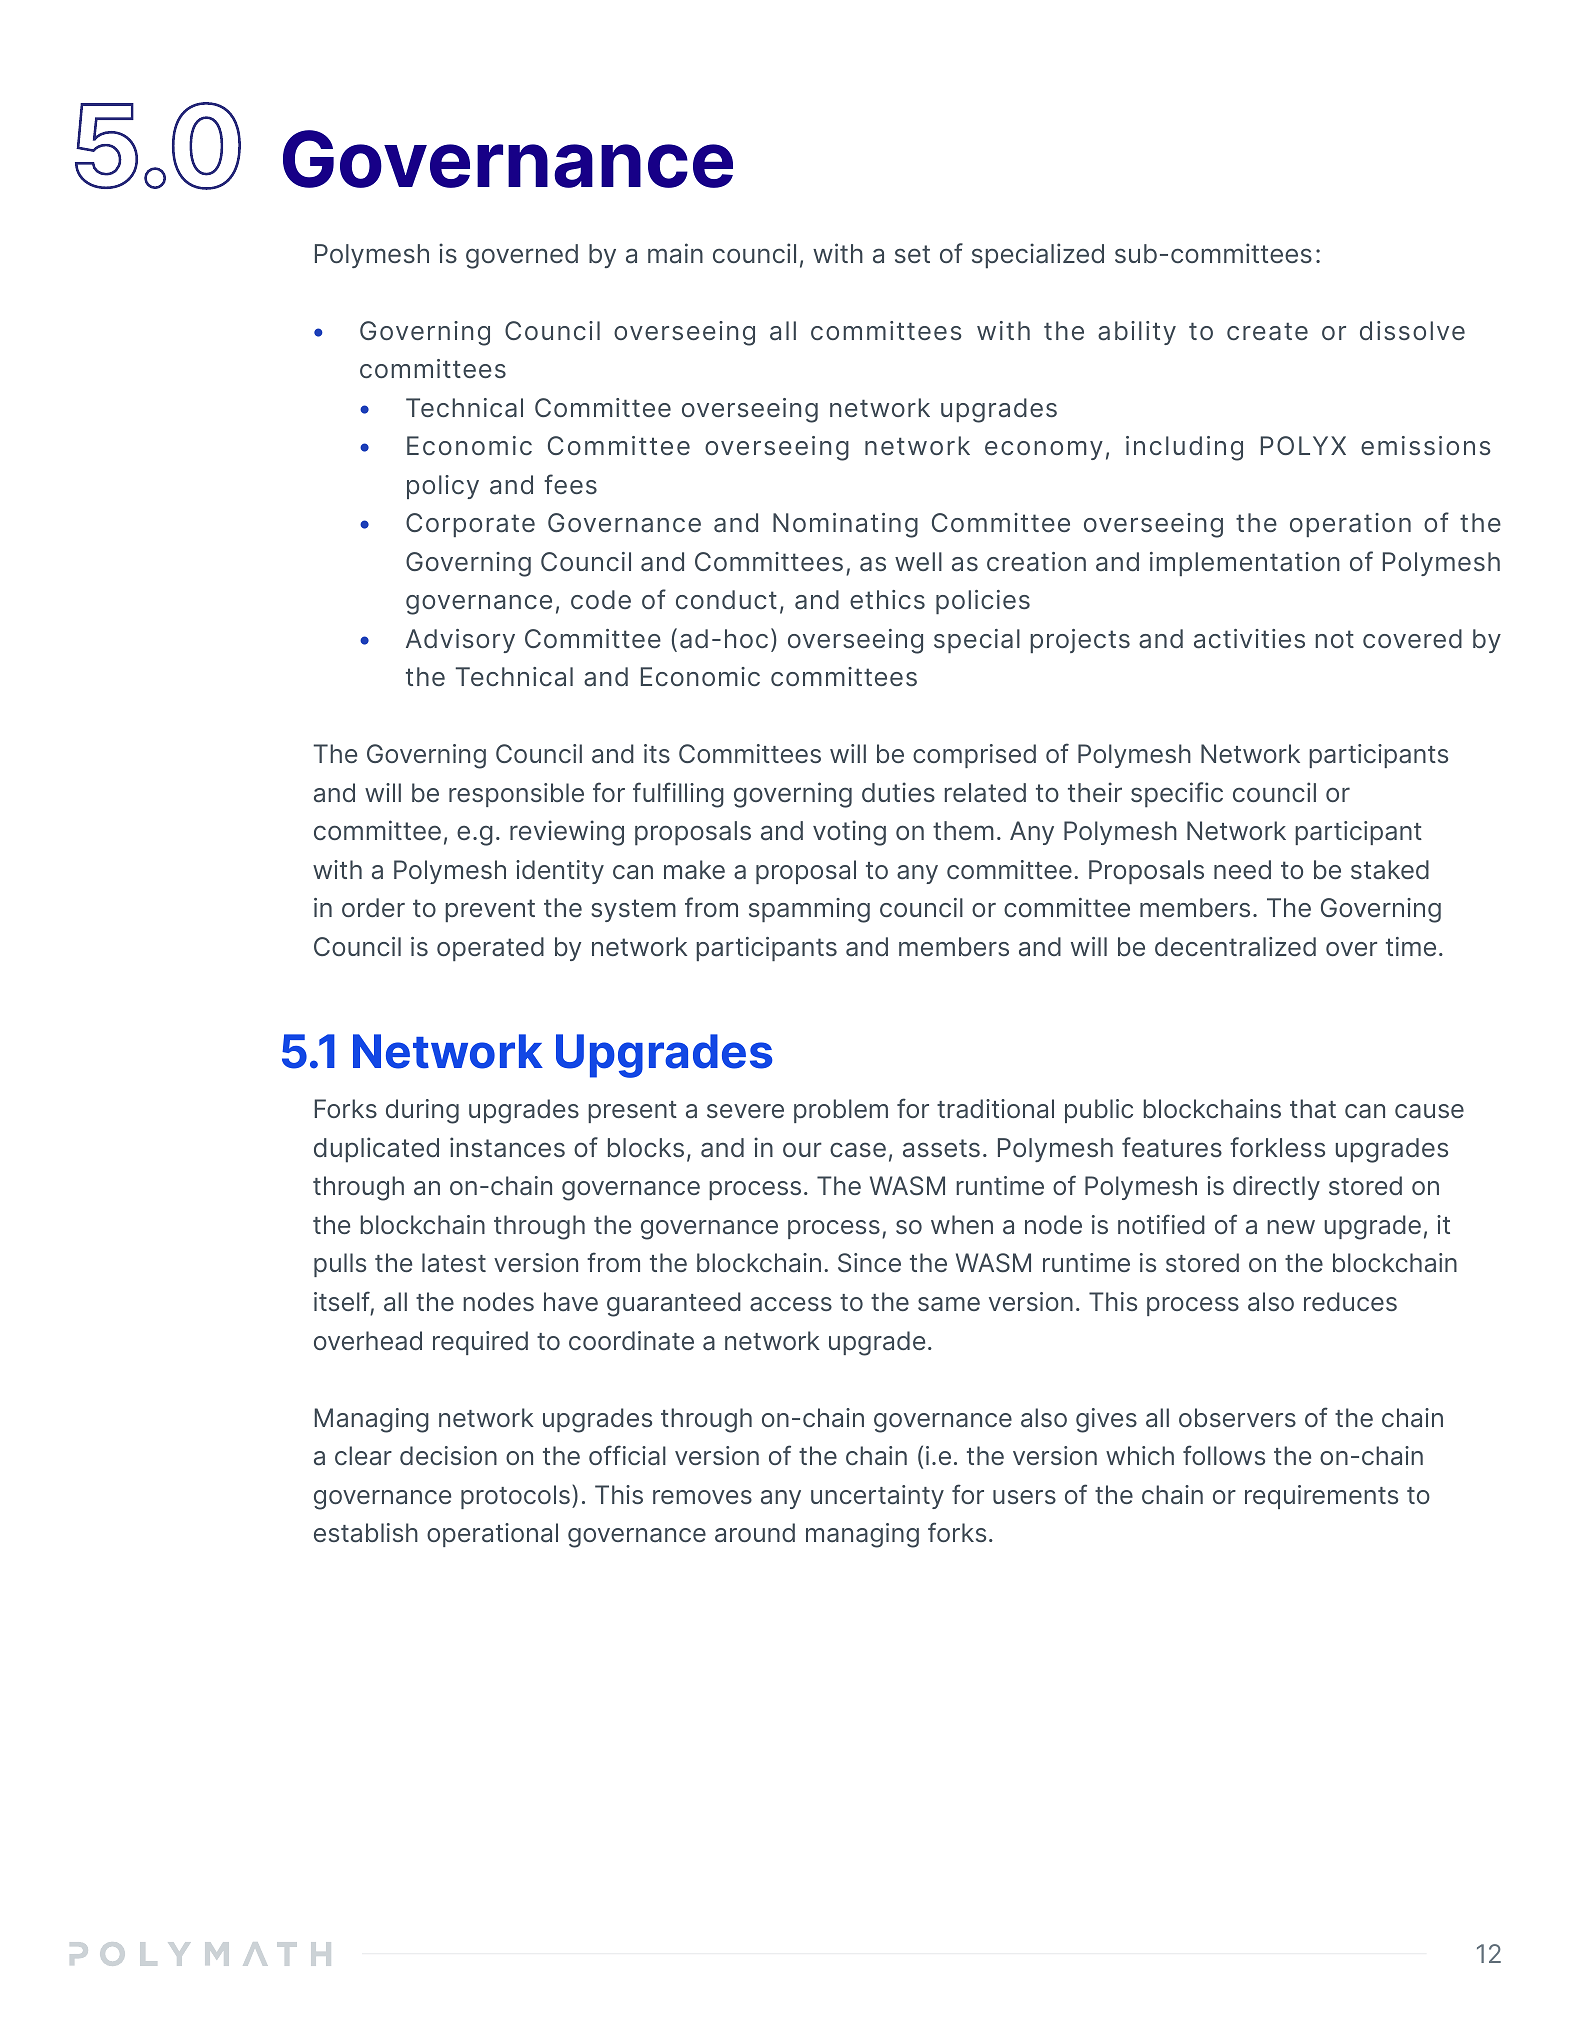  Describe the element at coordinates (974, 756) in the image. I see `comprised` at that location.
